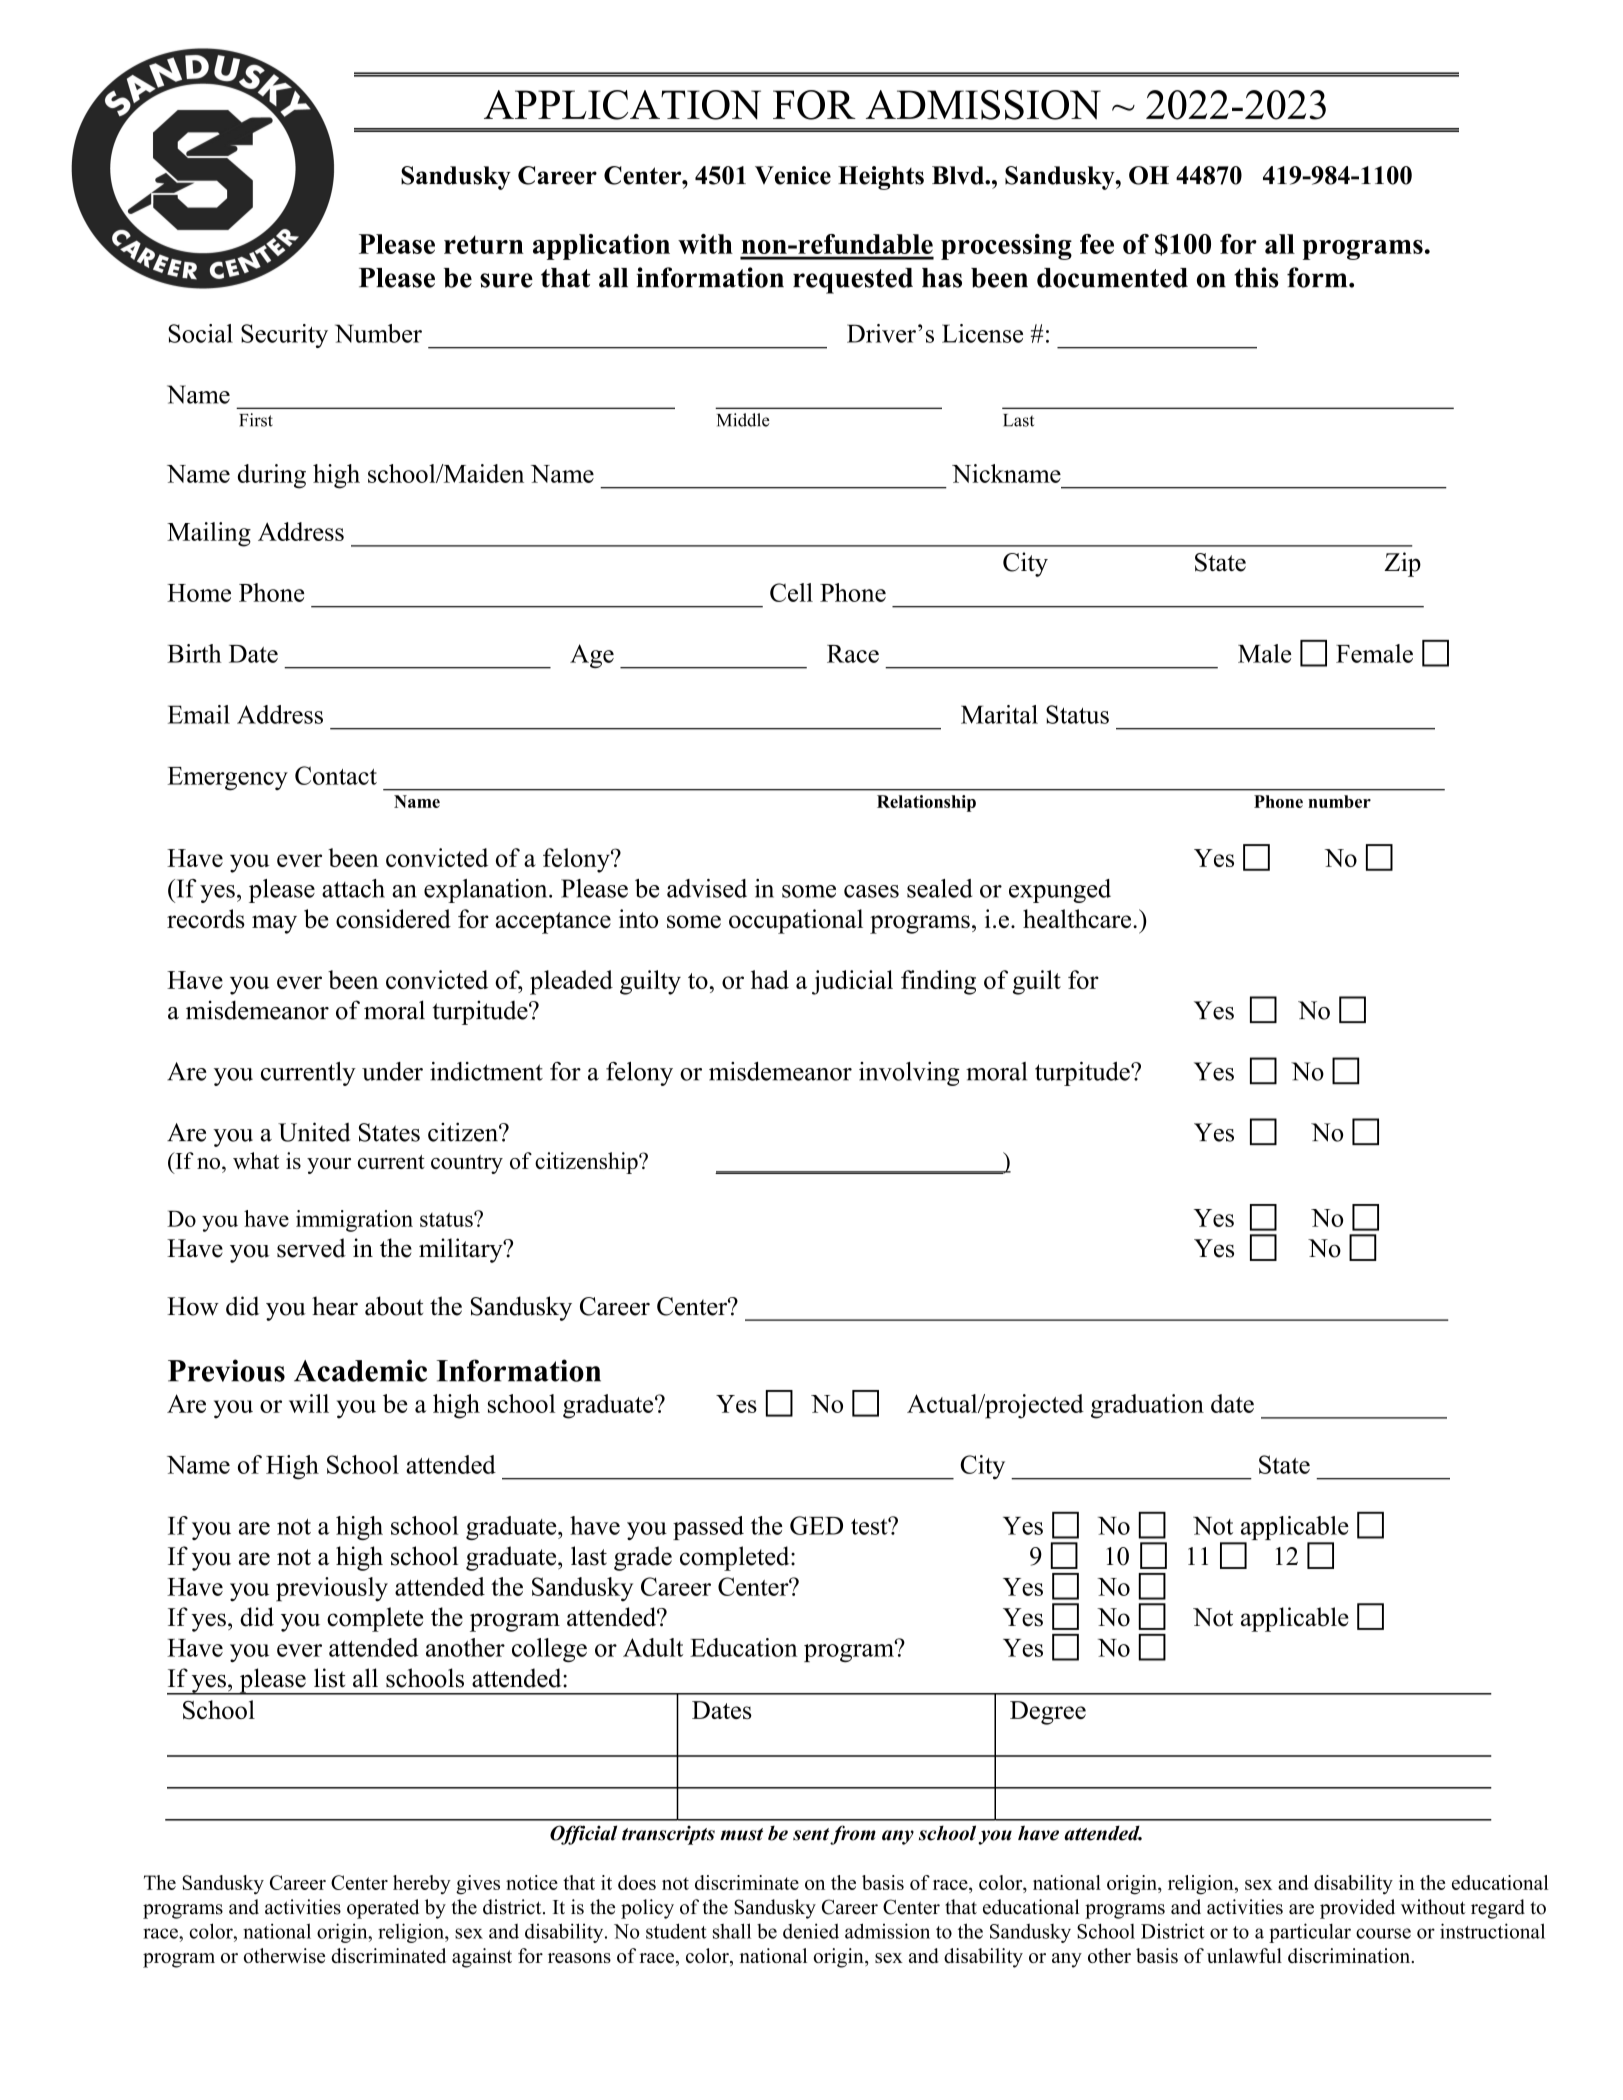 Image resolution: width=1623 pixels, height=2100 pixels. What do you see at coordinates (909, 1074) in the document?
I see `involving` at bounding box center [909, 1074].
